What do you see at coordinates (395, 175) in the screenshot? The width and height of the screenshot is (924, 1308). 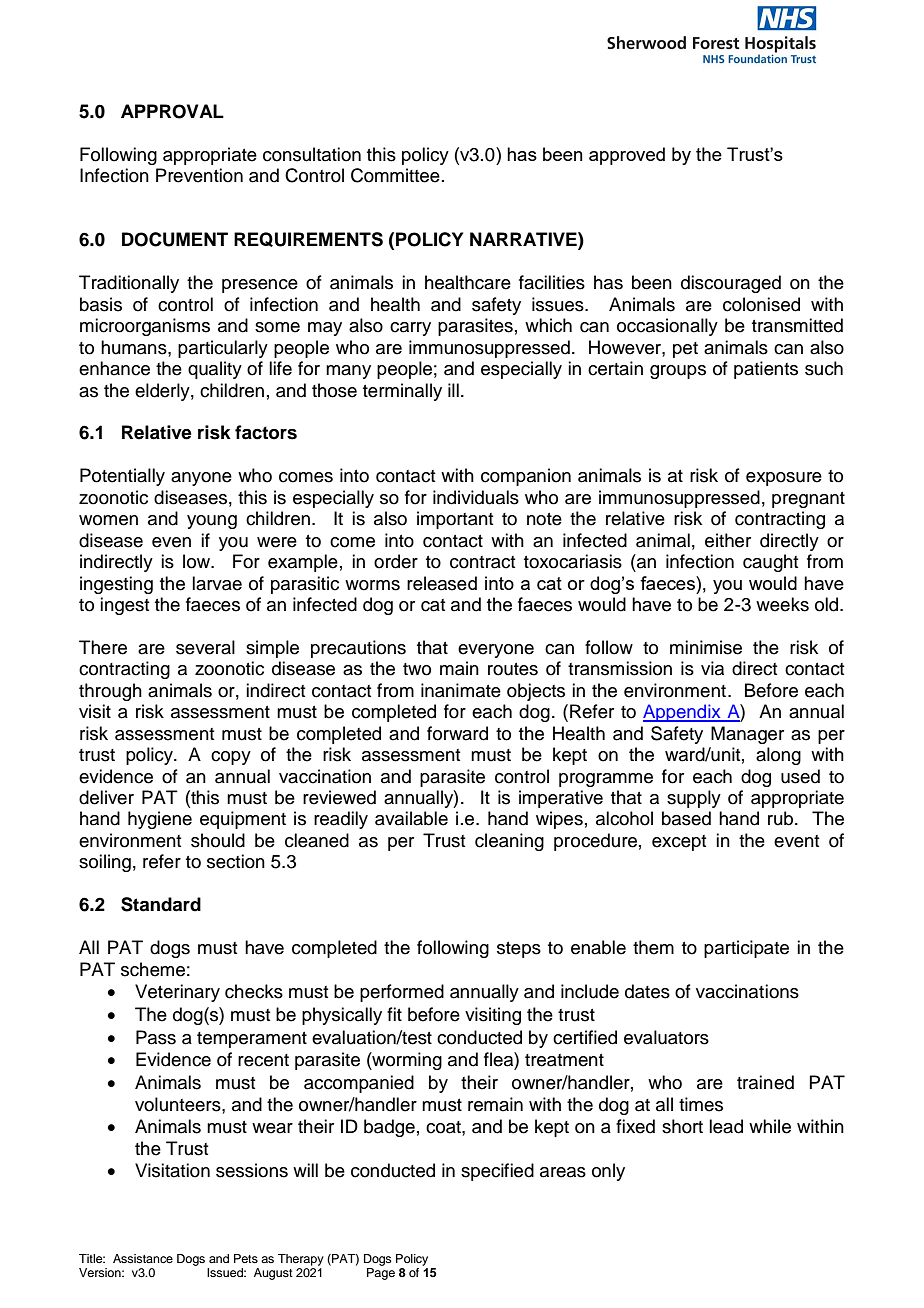 I see `Committee` at bounding box center [395, 175].
